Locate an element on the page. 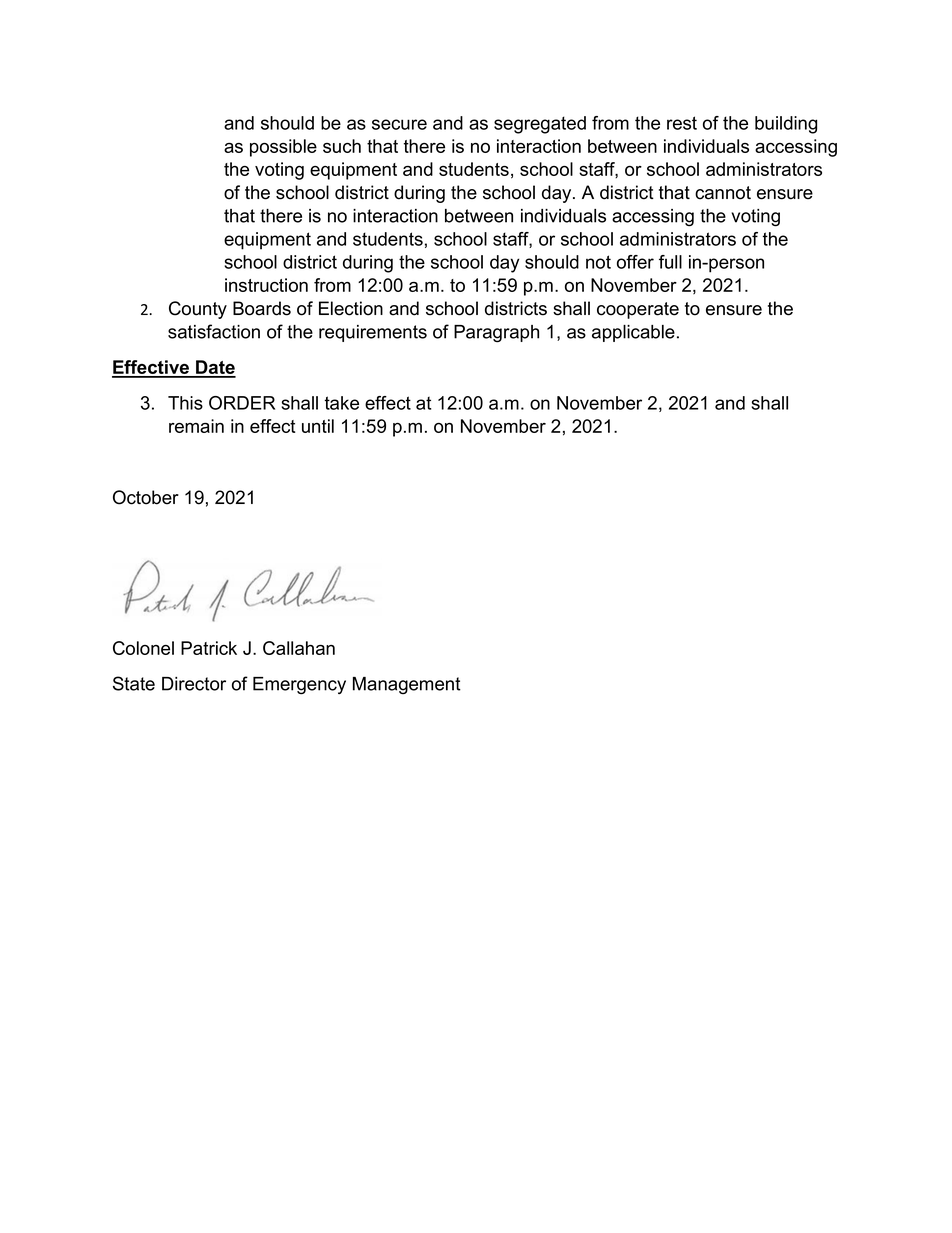 The width and height of the document is (952, 1233). applicable is located at coordinates (633, 333).
